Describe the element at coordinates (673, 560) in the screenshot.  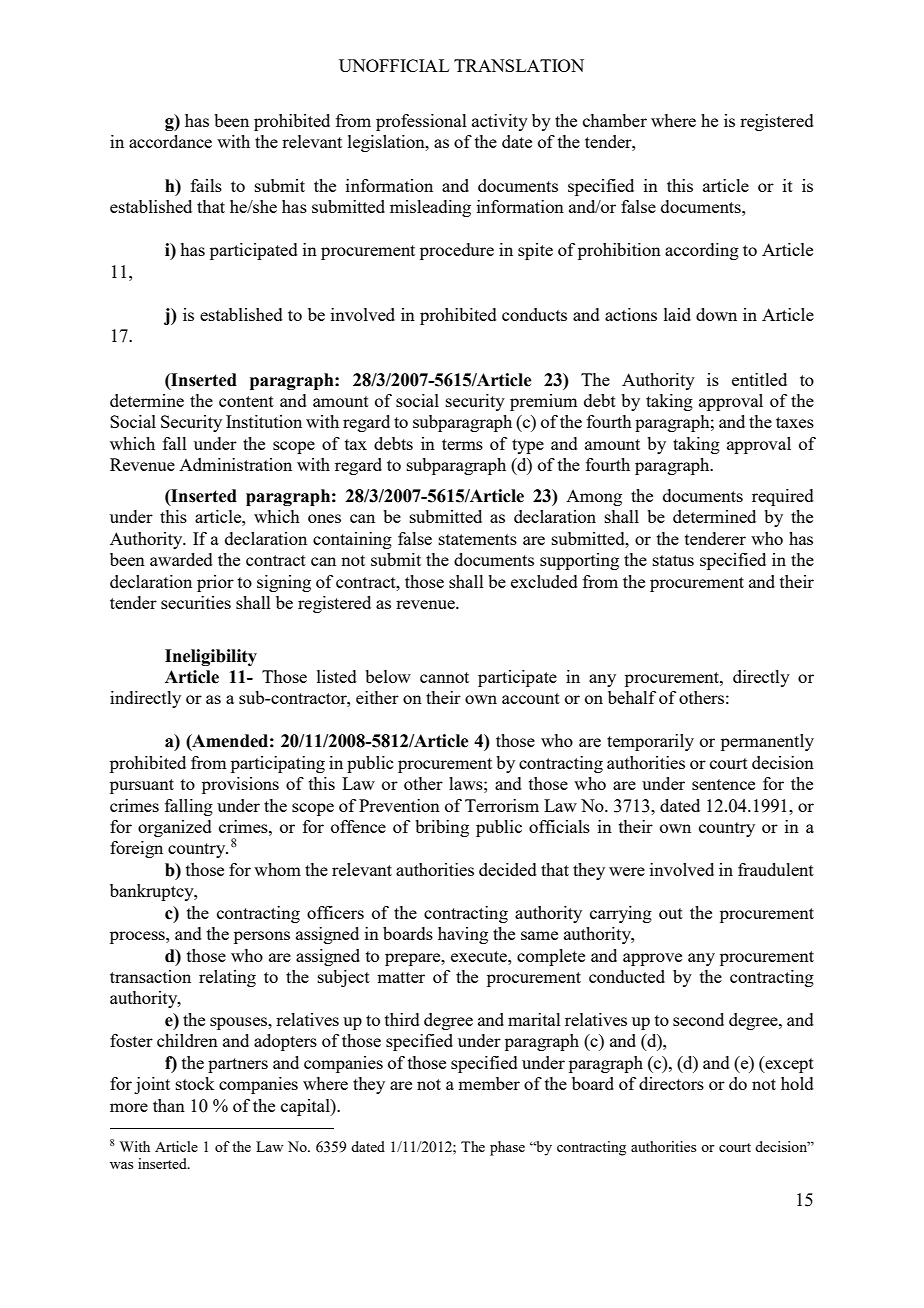
I see `status` at that location.
